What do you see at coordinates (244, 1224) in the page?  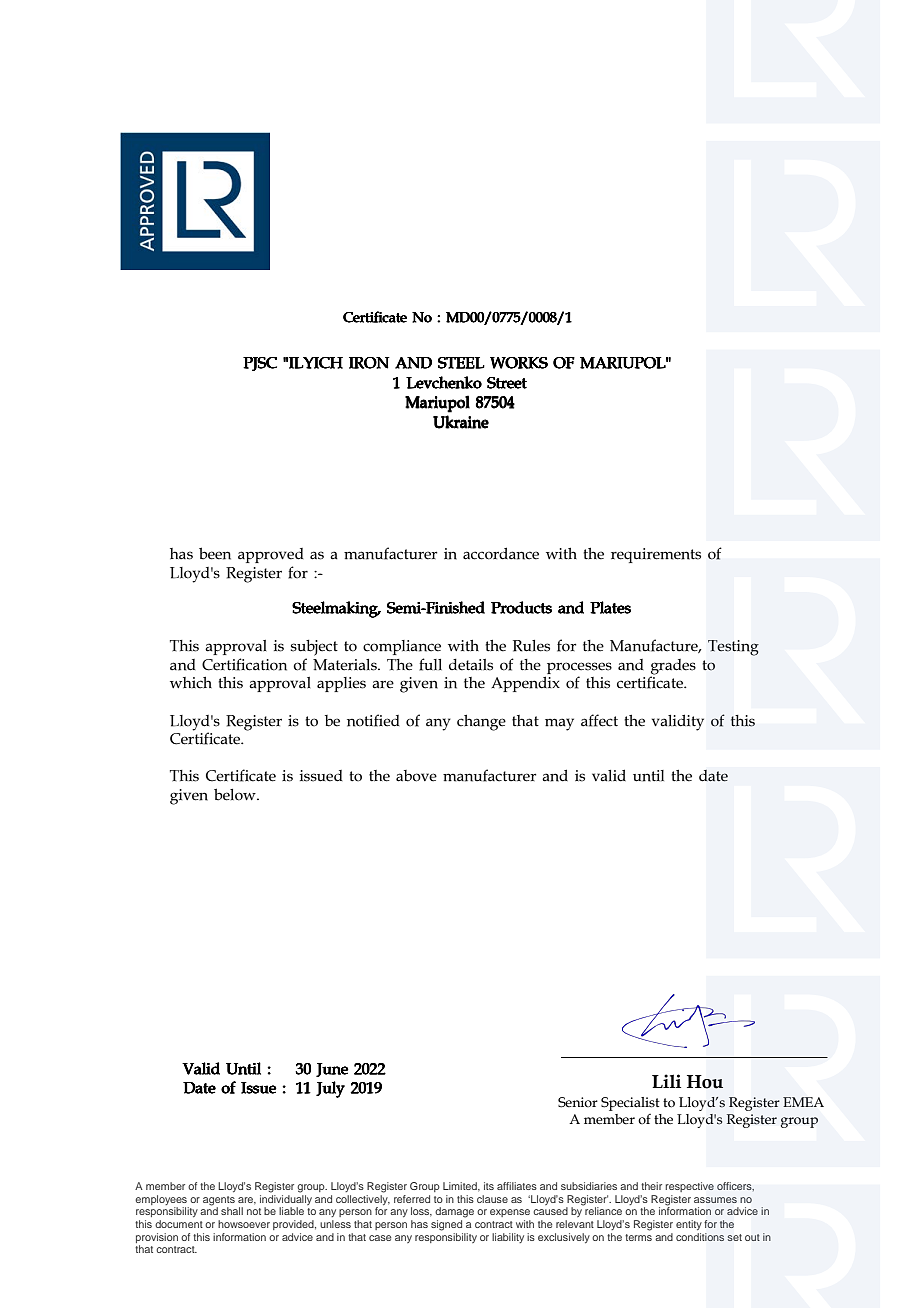 I see `howsoever` at bounding box center [244, 1224].
